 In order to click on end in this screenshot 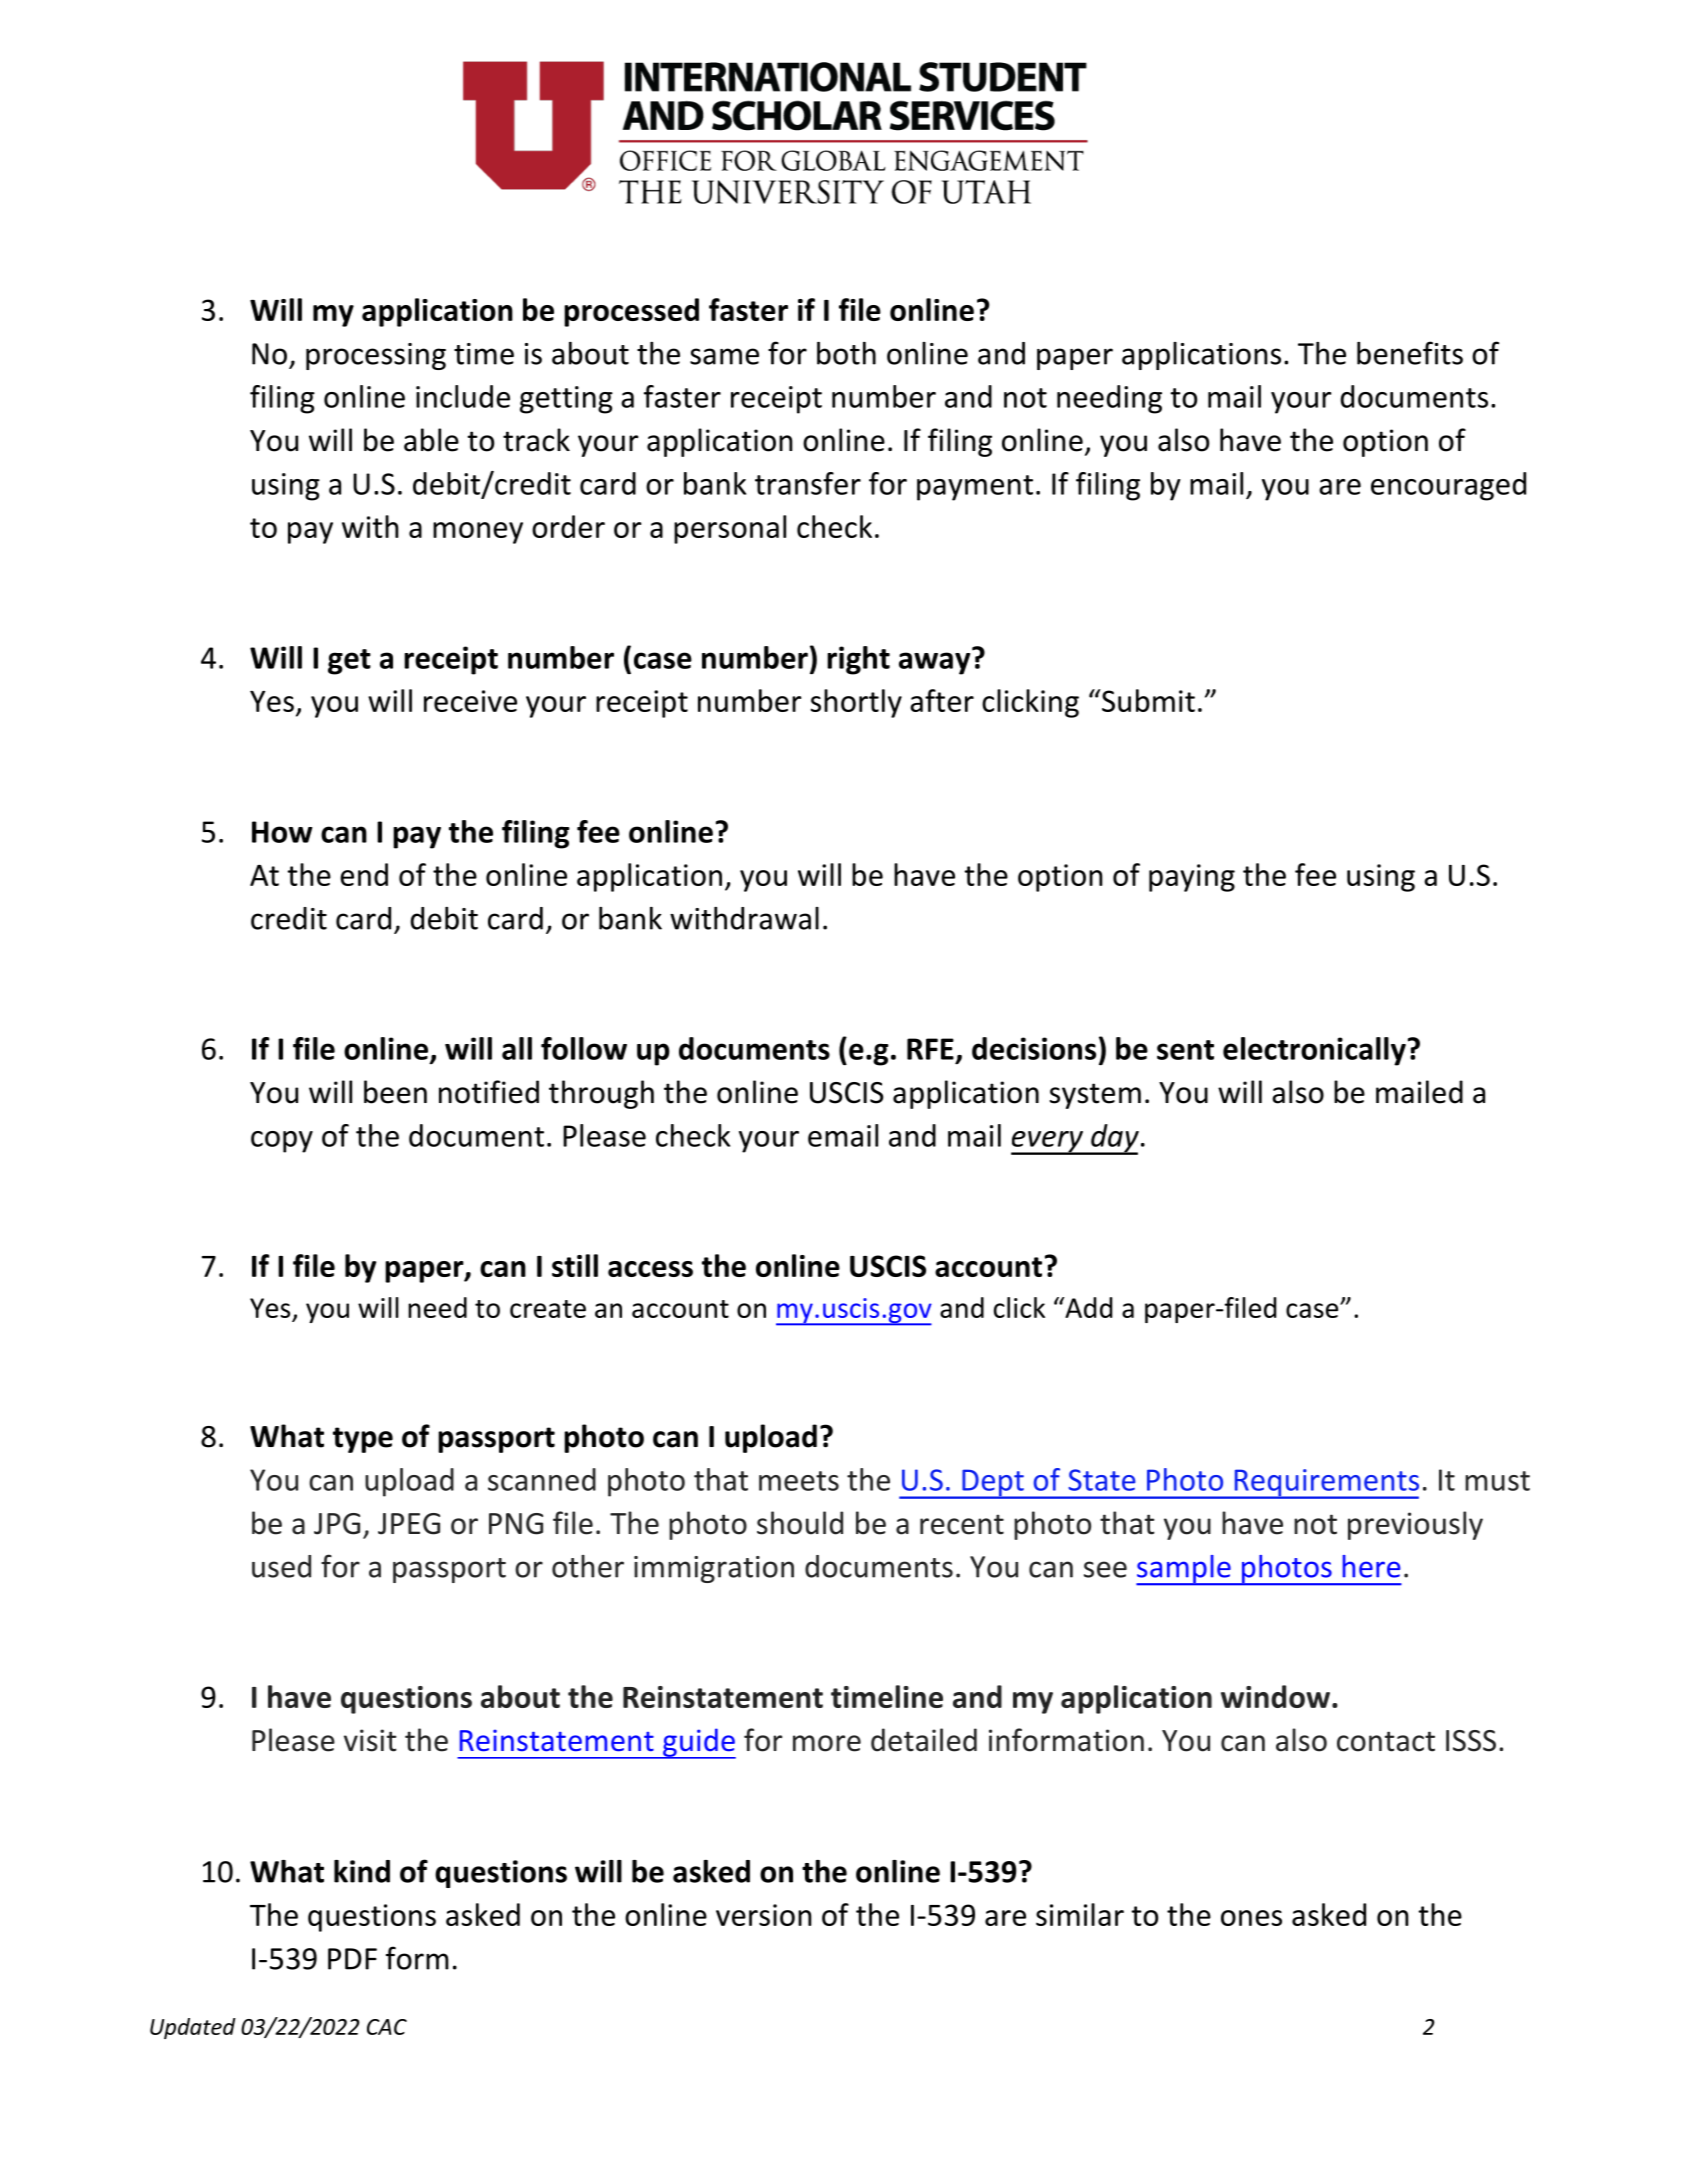, I will do `click(364, 874)`.
